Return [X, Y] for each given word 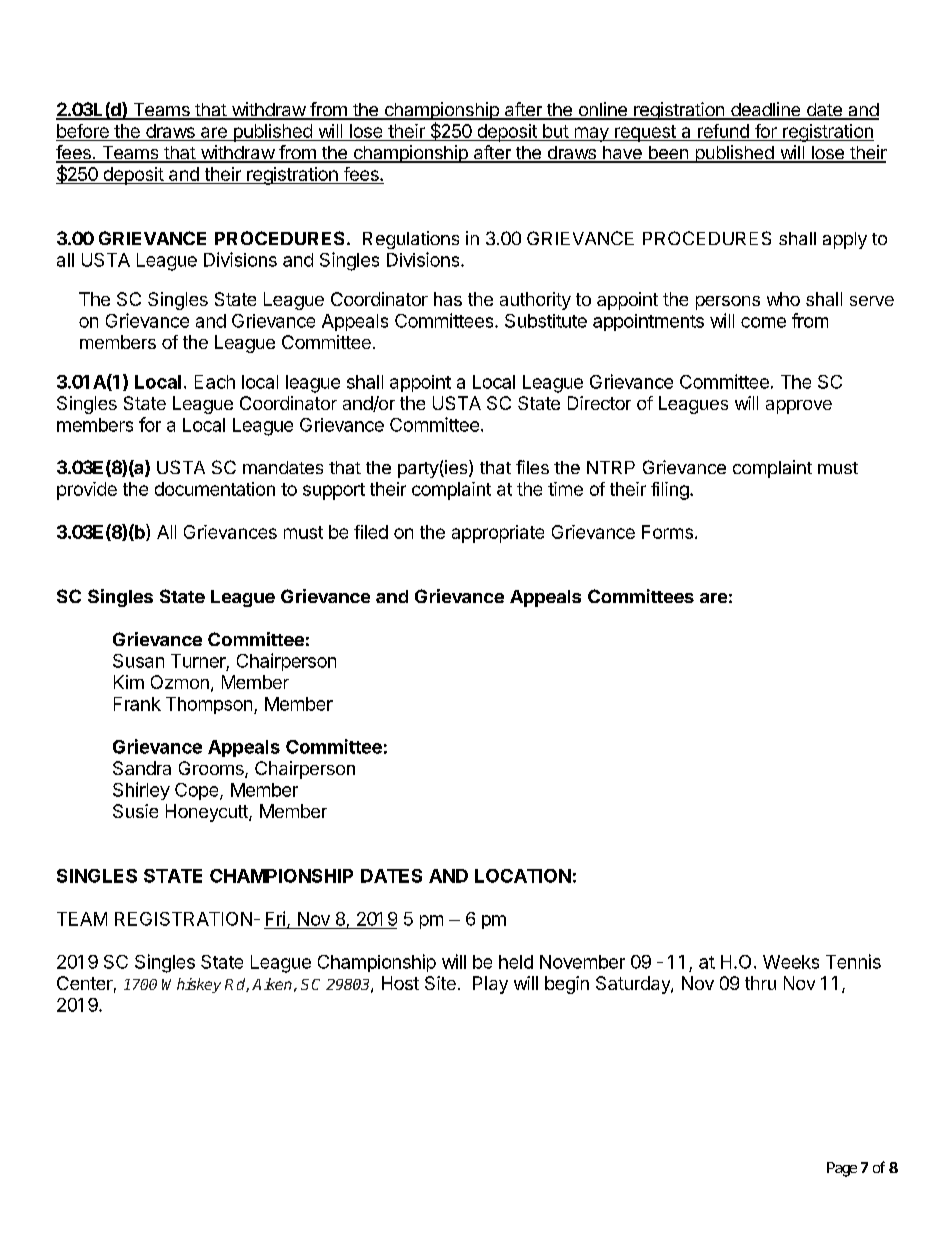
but [556, 131]
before [83, 131]
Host [400, 983]
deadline [766, 110]
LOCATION [523, 876]
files [532, 467]
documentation [215, 489]
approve [799, 407]
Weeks [791, 962]
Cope [198, 791]
